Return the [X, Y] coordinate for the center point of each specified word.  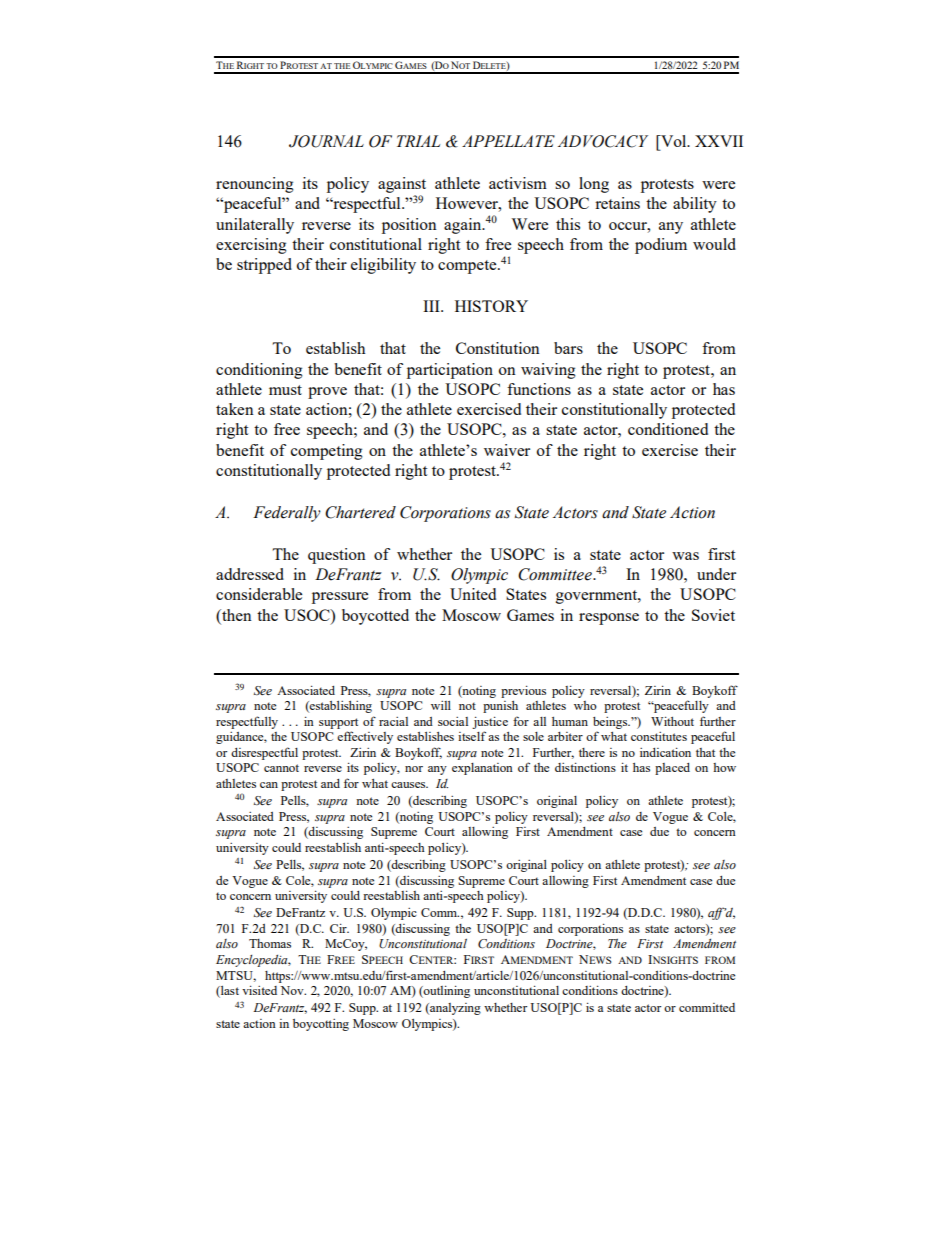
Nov [293, 990]
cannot [281, 768]
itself [472, 736]
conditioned [668, 429]
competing [327, 452]
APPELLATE [508, 141]
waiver [507, 450]
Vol [674, 141]
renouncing [255, 185]
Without [672, 721]
